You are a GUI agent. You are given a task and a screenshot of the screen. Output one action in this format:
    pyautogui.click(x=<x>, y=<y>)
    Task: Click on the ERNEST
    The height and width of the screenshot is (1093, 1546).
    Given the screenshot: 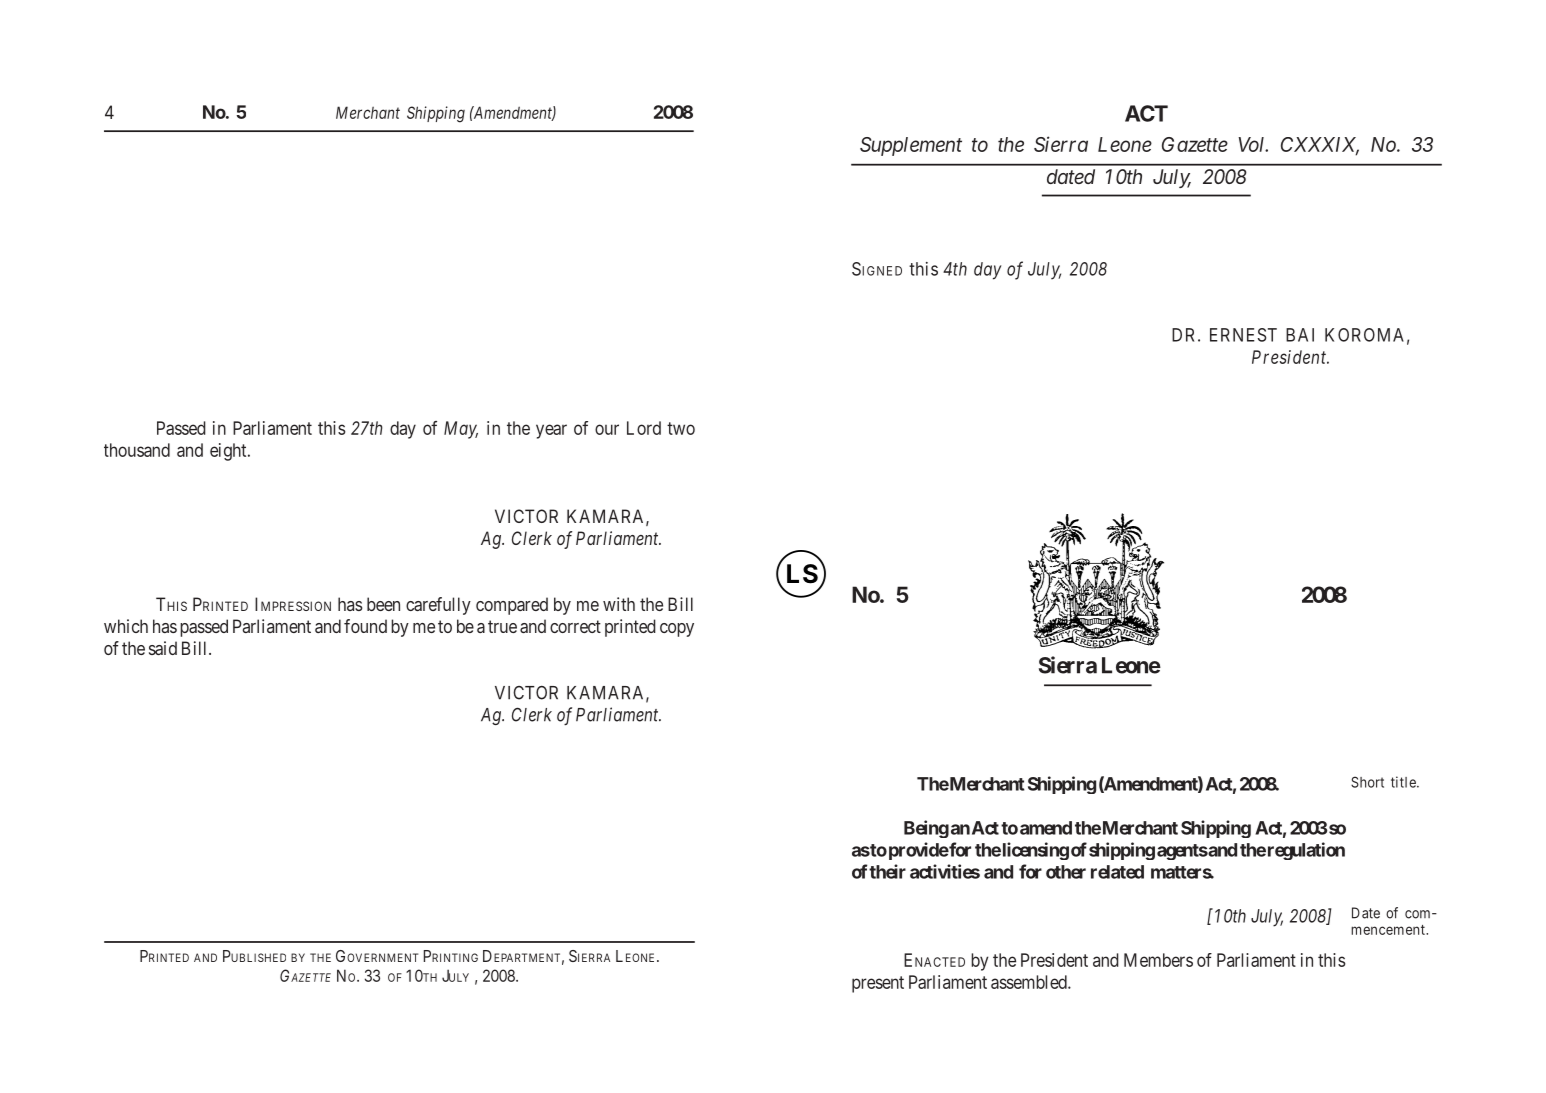 What is the action you would take?
    pyautogui.click(x=1243, y=335)
